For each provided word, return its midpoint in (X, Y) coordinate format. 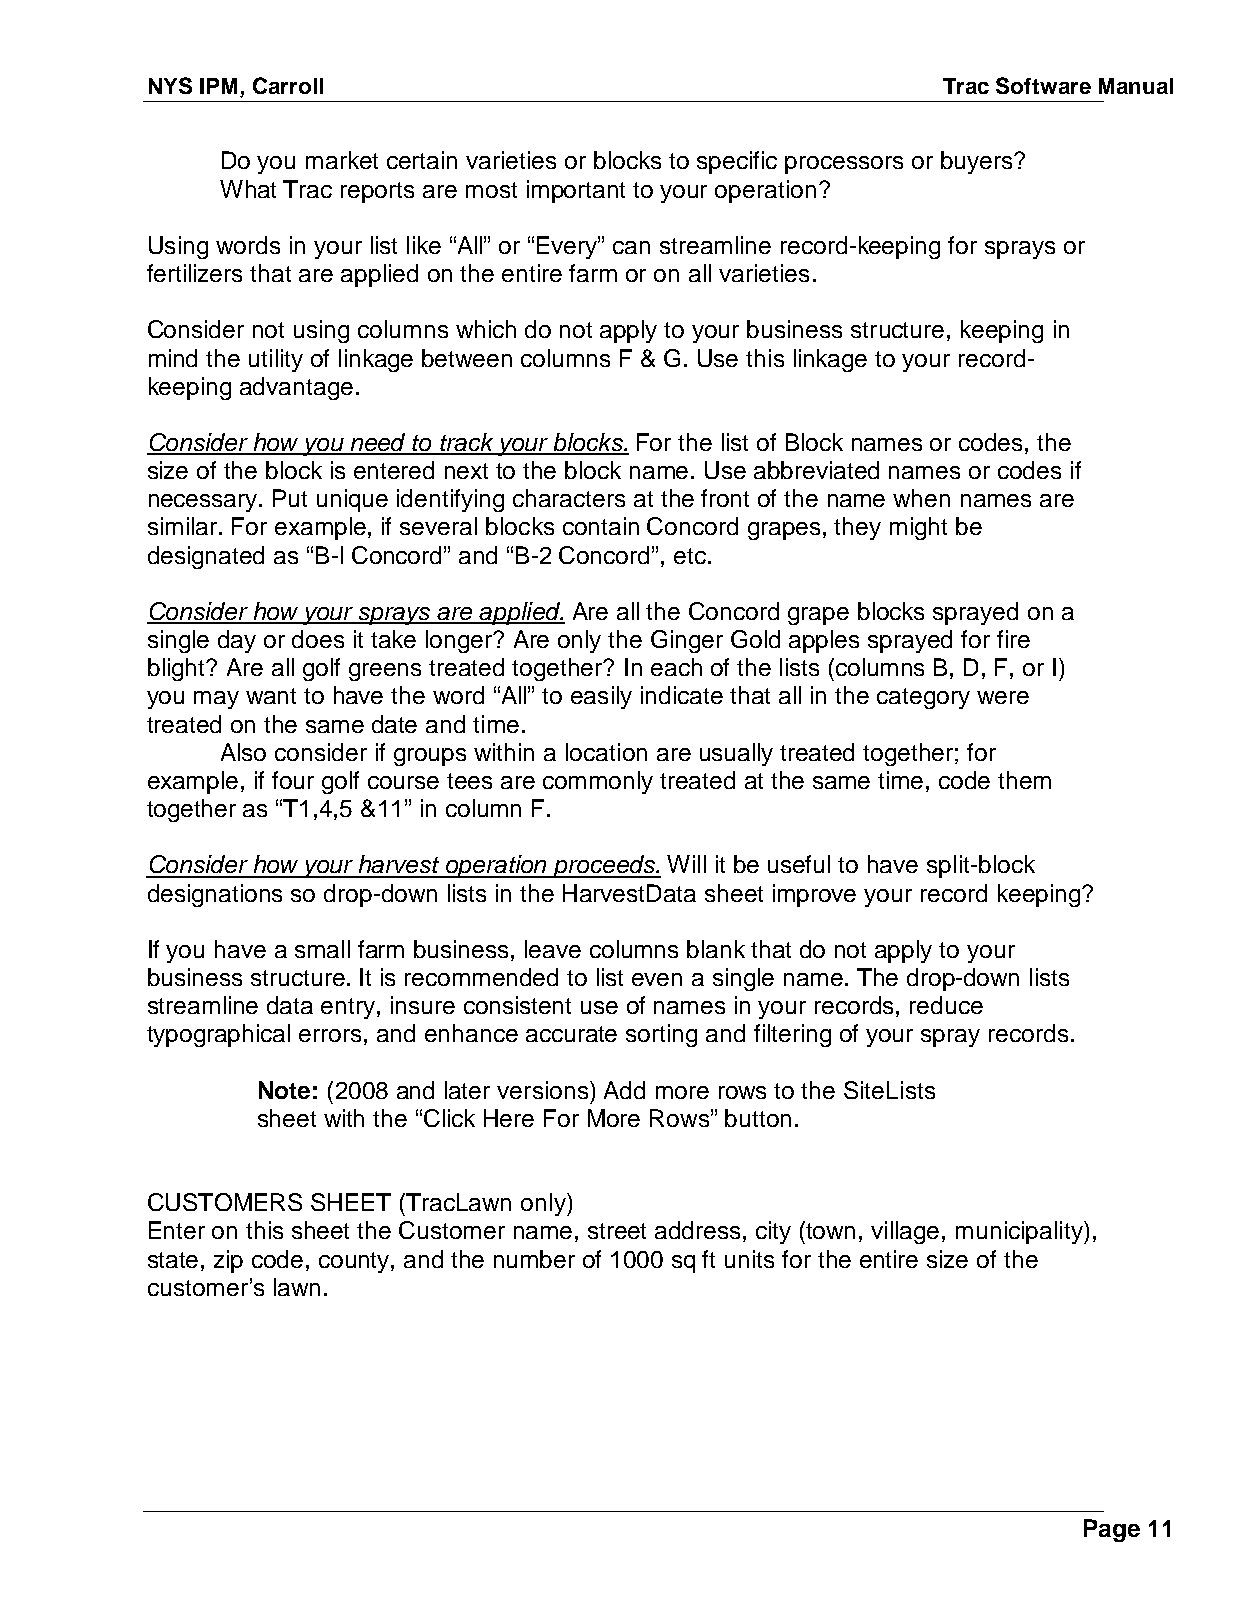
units (749, 1259)
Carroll (288, 85)
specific (737, 162)
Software (1043, 85)
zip (228, 1261)
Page (1112, 1530)
